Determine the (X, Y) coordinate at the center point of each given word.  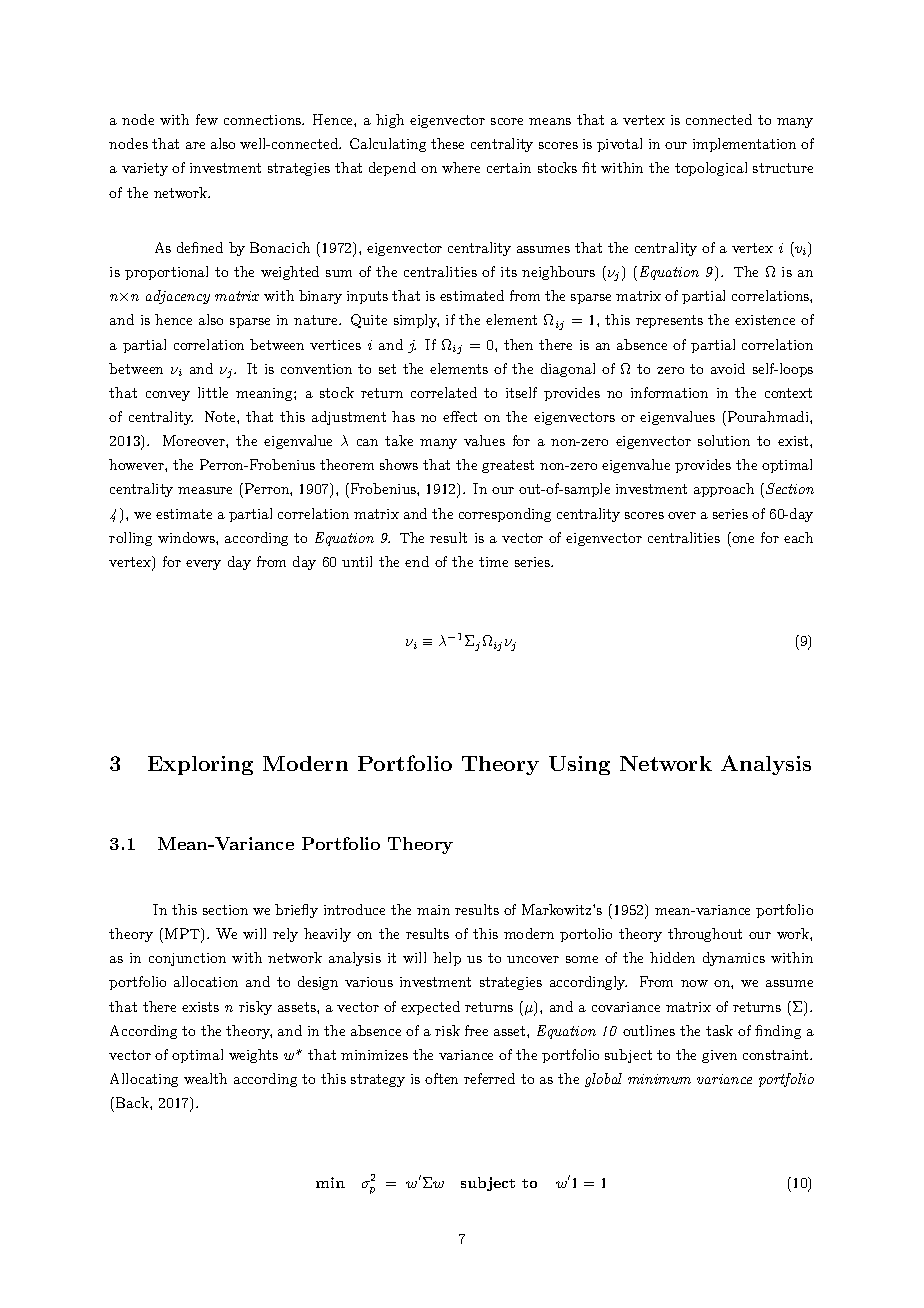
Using (579, 765)
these (447, 143)
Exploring (200, 765)
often (441, 1078)
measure (205, 490)
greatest (508, 466)
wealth (205, 1078)
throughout (705, 935)
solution (724, 440)
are (195, 145)
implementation (744, 145)
